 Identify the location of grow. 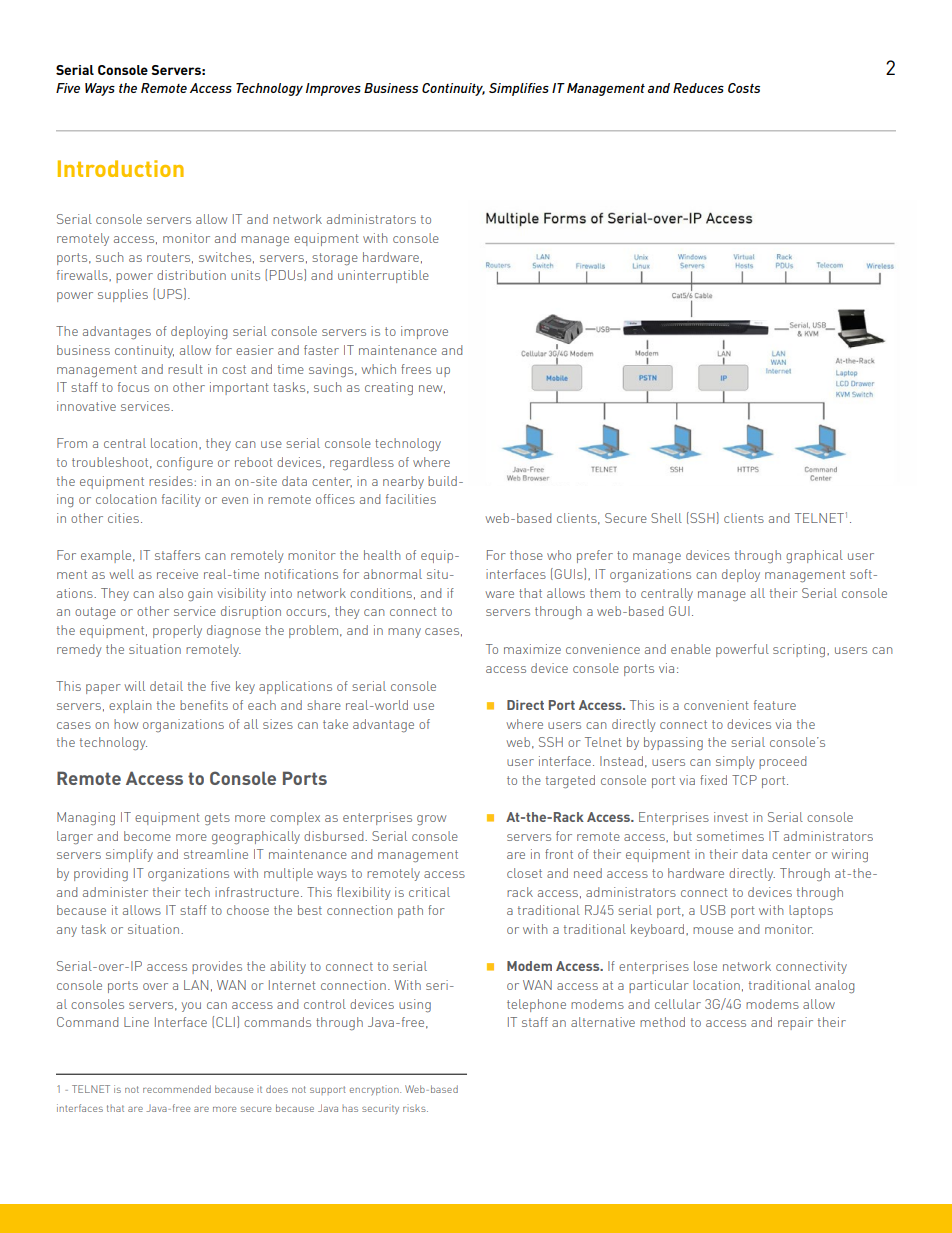
(431, 820).
